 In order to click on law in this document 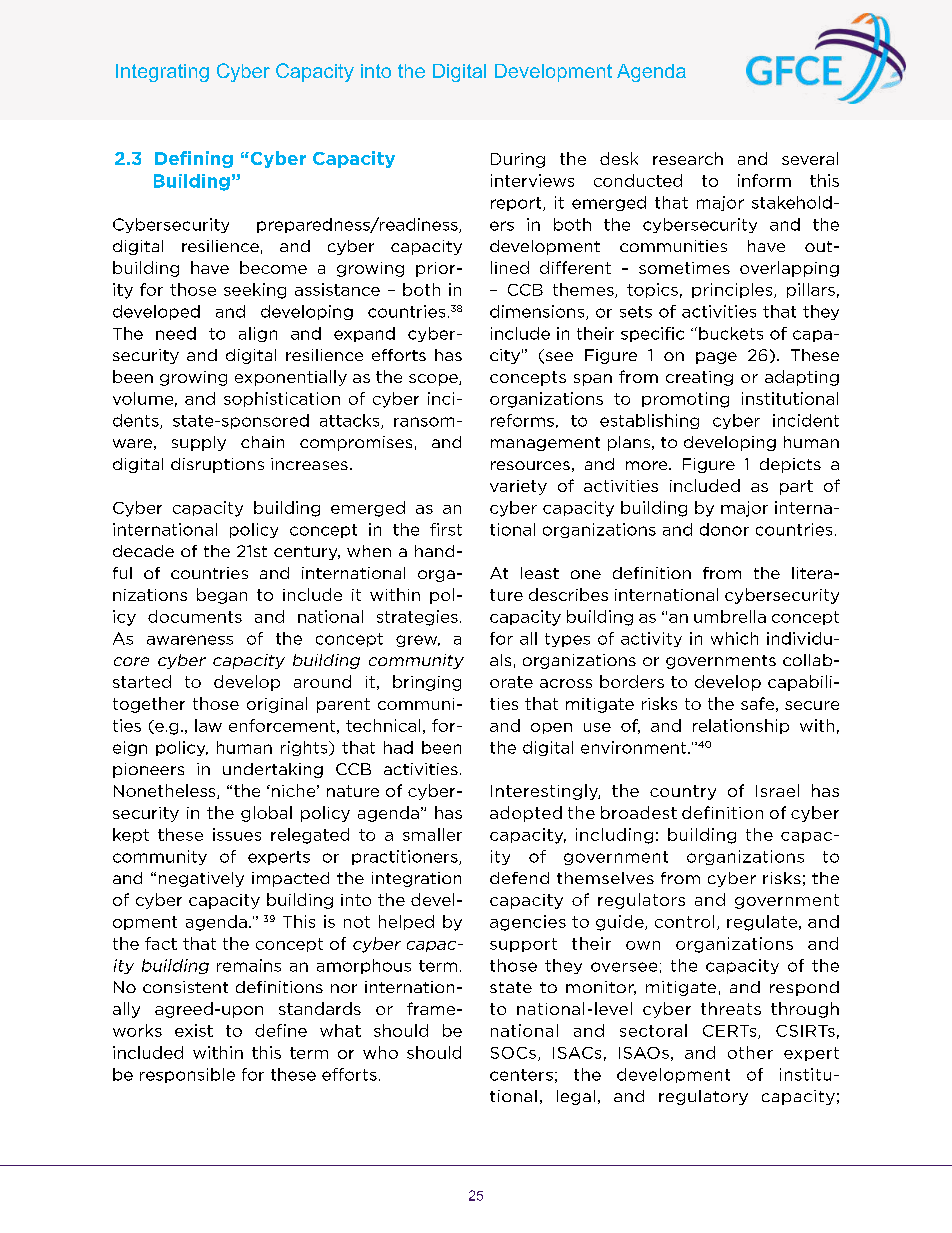, I will do `click(208, 725)`.
